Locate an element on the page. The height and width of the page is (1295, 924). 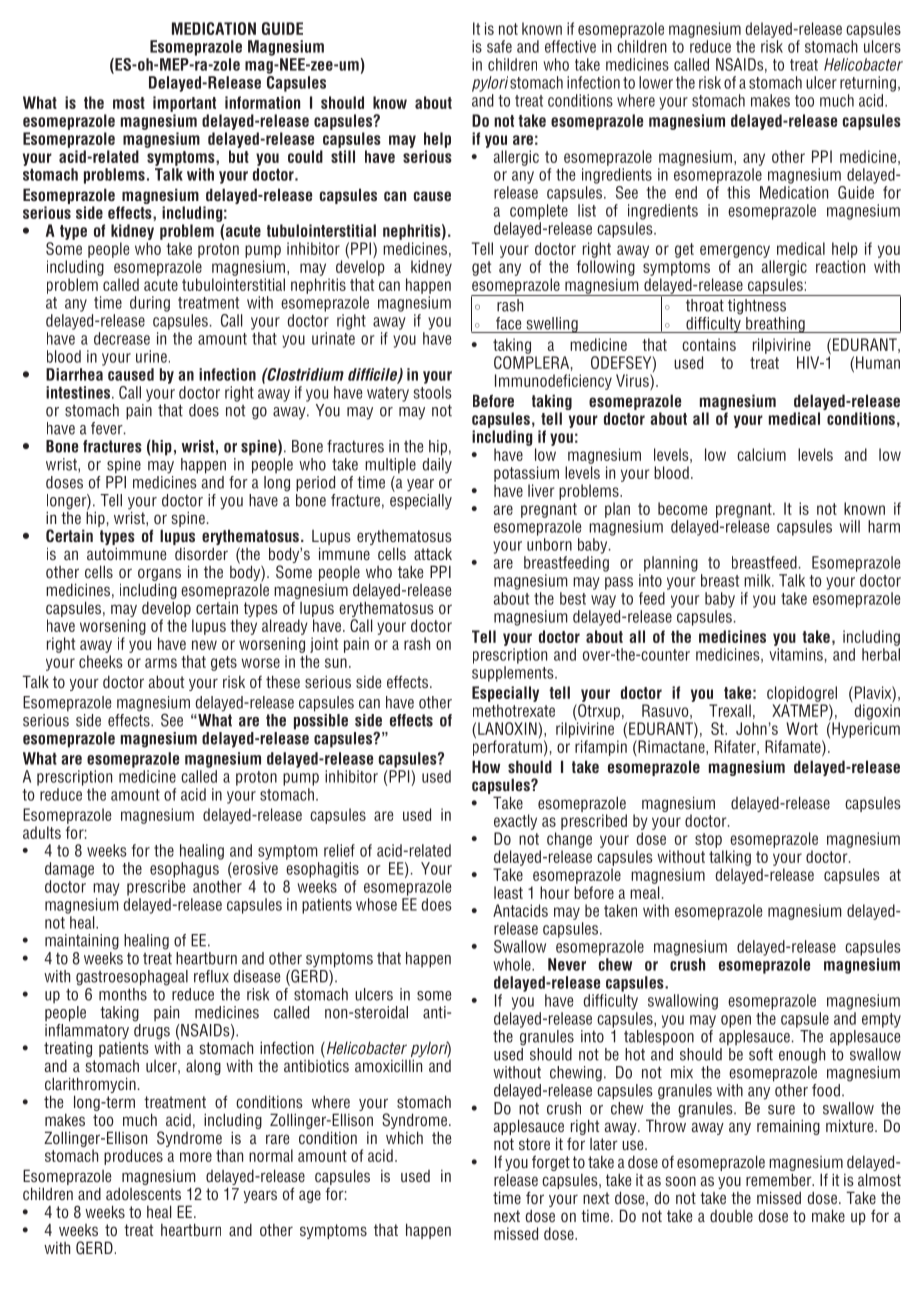
returning is located at coordinates (868, 84).
